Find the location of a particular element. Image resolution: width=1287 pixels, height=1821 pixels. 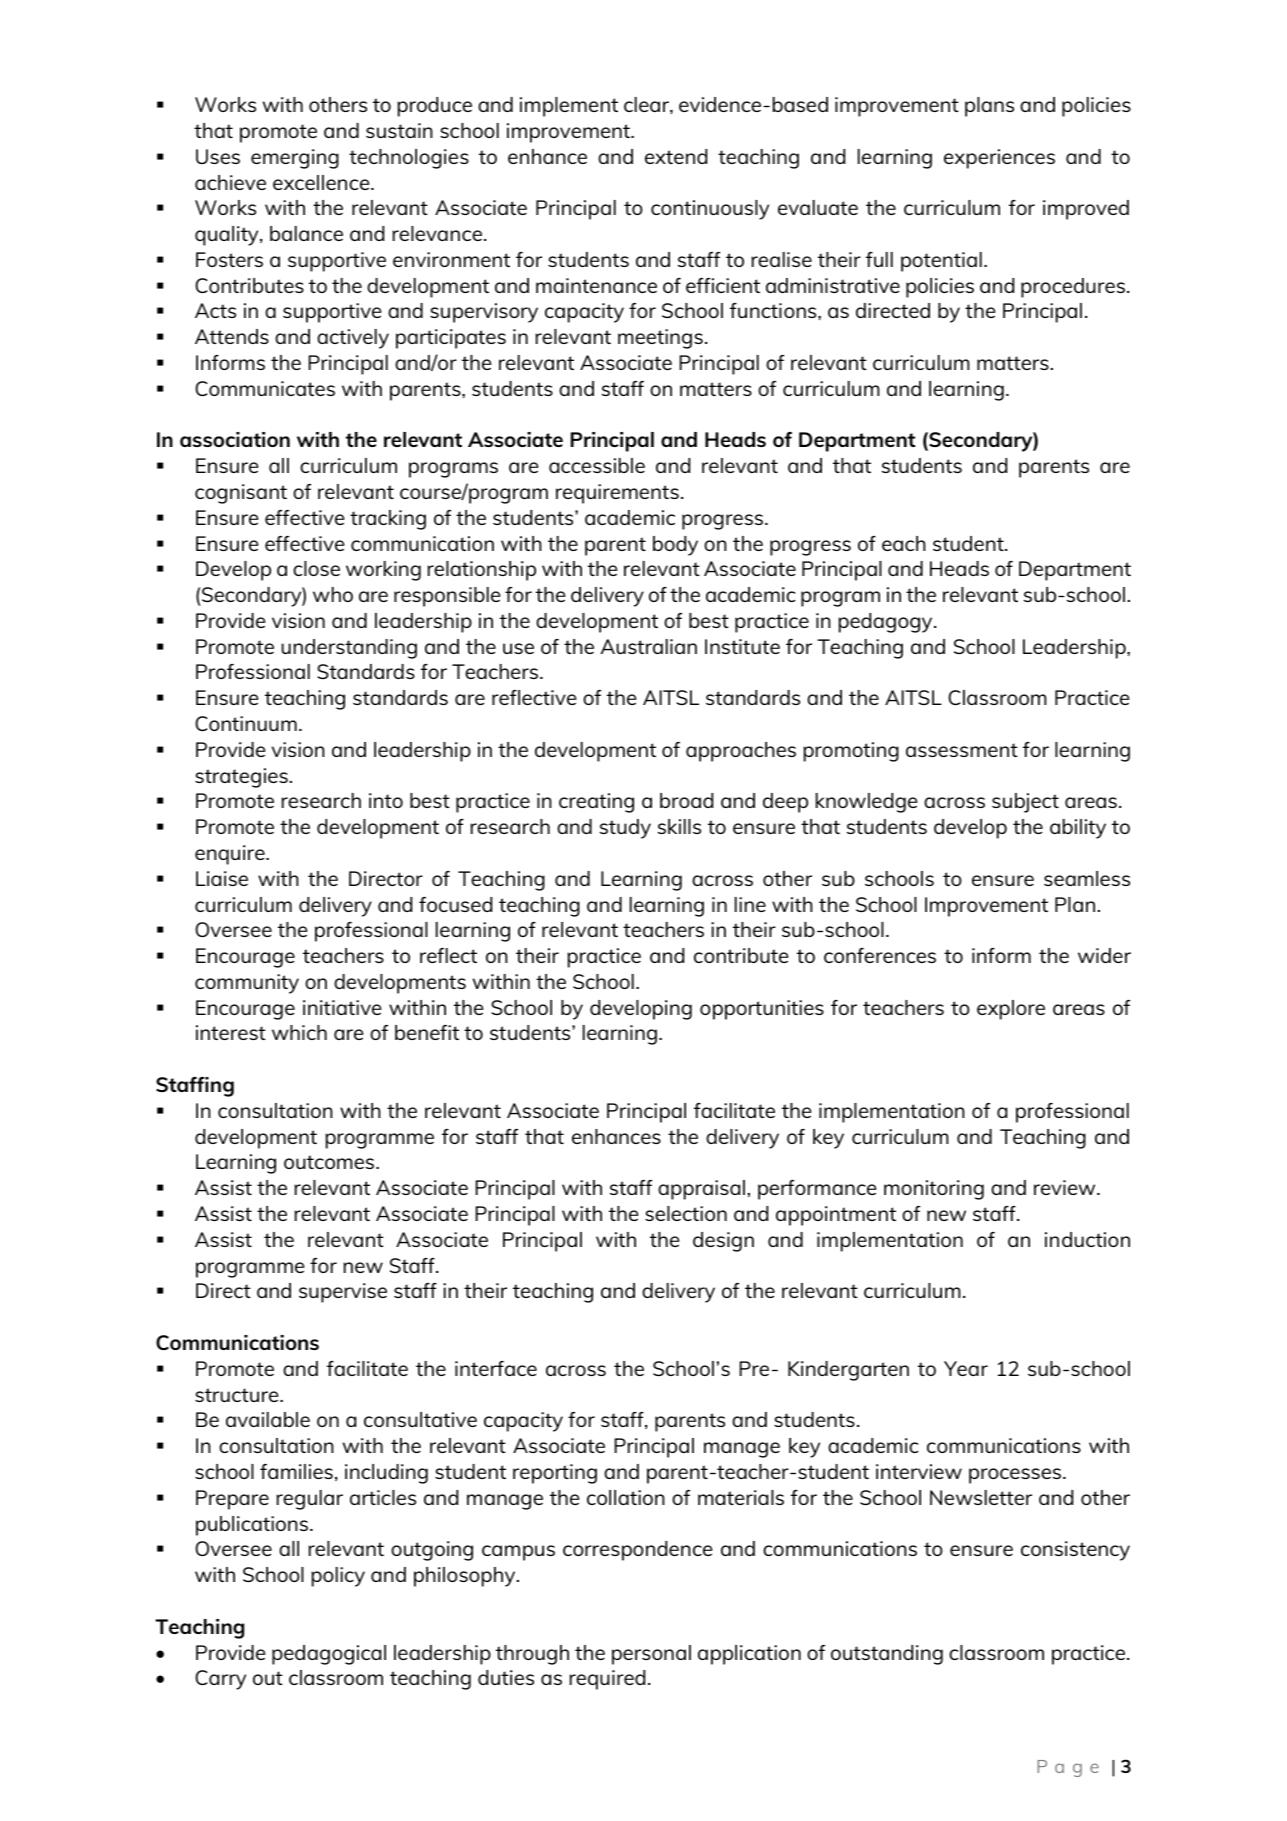

extend is located at coordinates (676, 156).
